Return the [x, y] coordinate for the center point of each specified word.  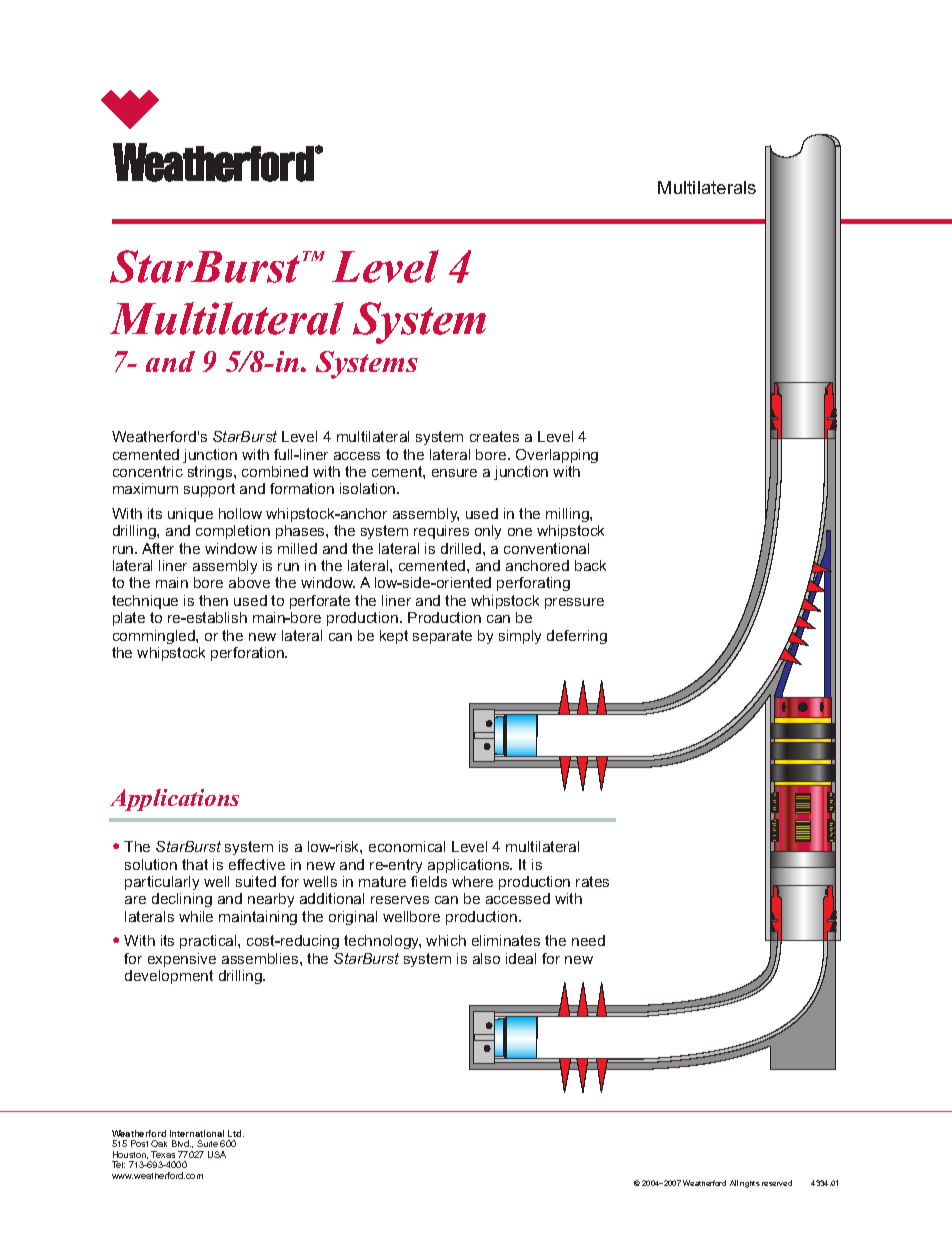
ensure [454, 473]
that [195, 864]
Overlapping [557, 456]
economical [407, 846]
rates [592, 881]
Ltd [236, 1133]
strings [211, 473]
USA [217, 1154]
